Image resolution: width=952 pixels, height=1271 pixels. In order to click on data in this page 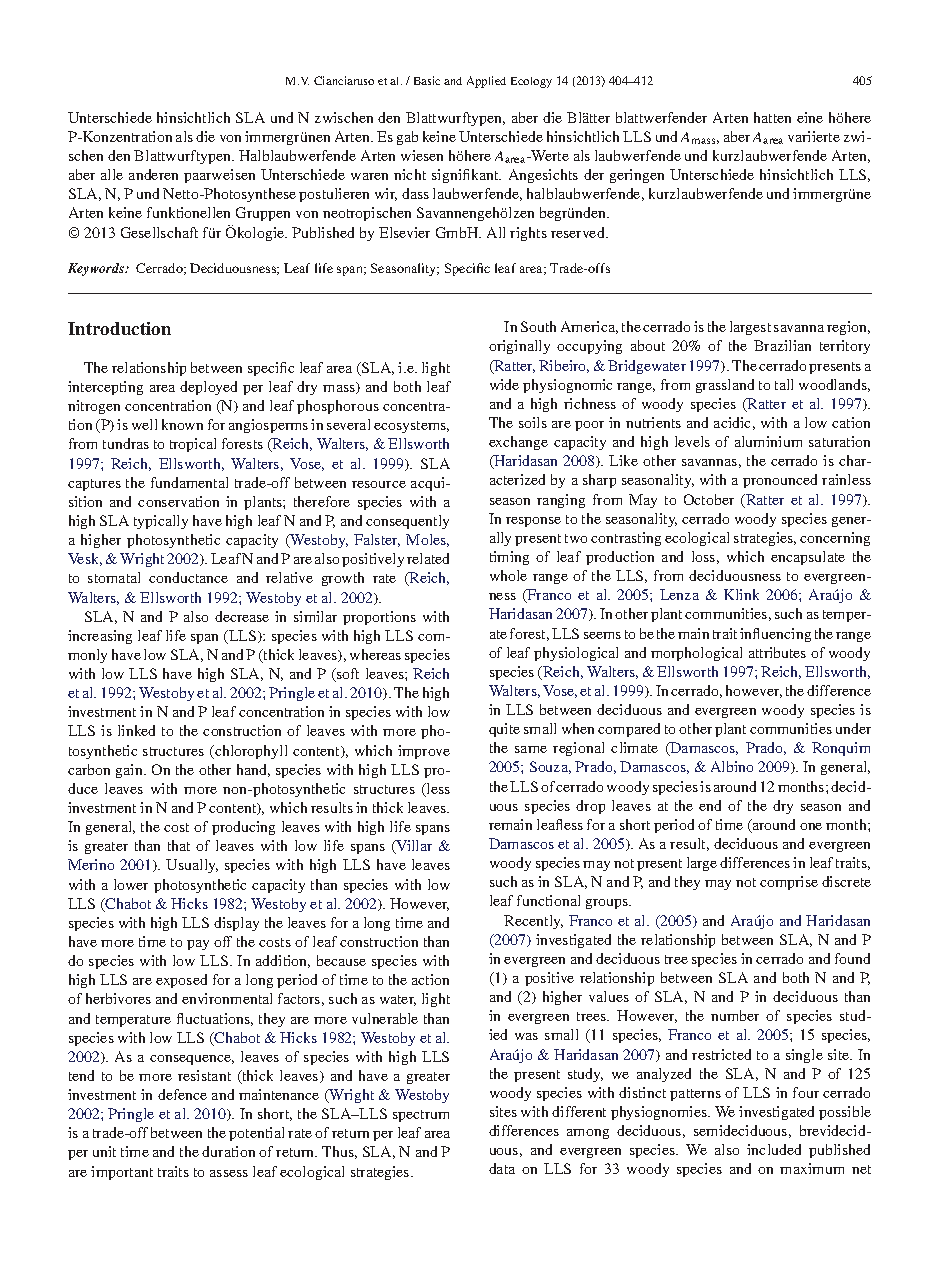, I will do `click(502, 1168)`.
